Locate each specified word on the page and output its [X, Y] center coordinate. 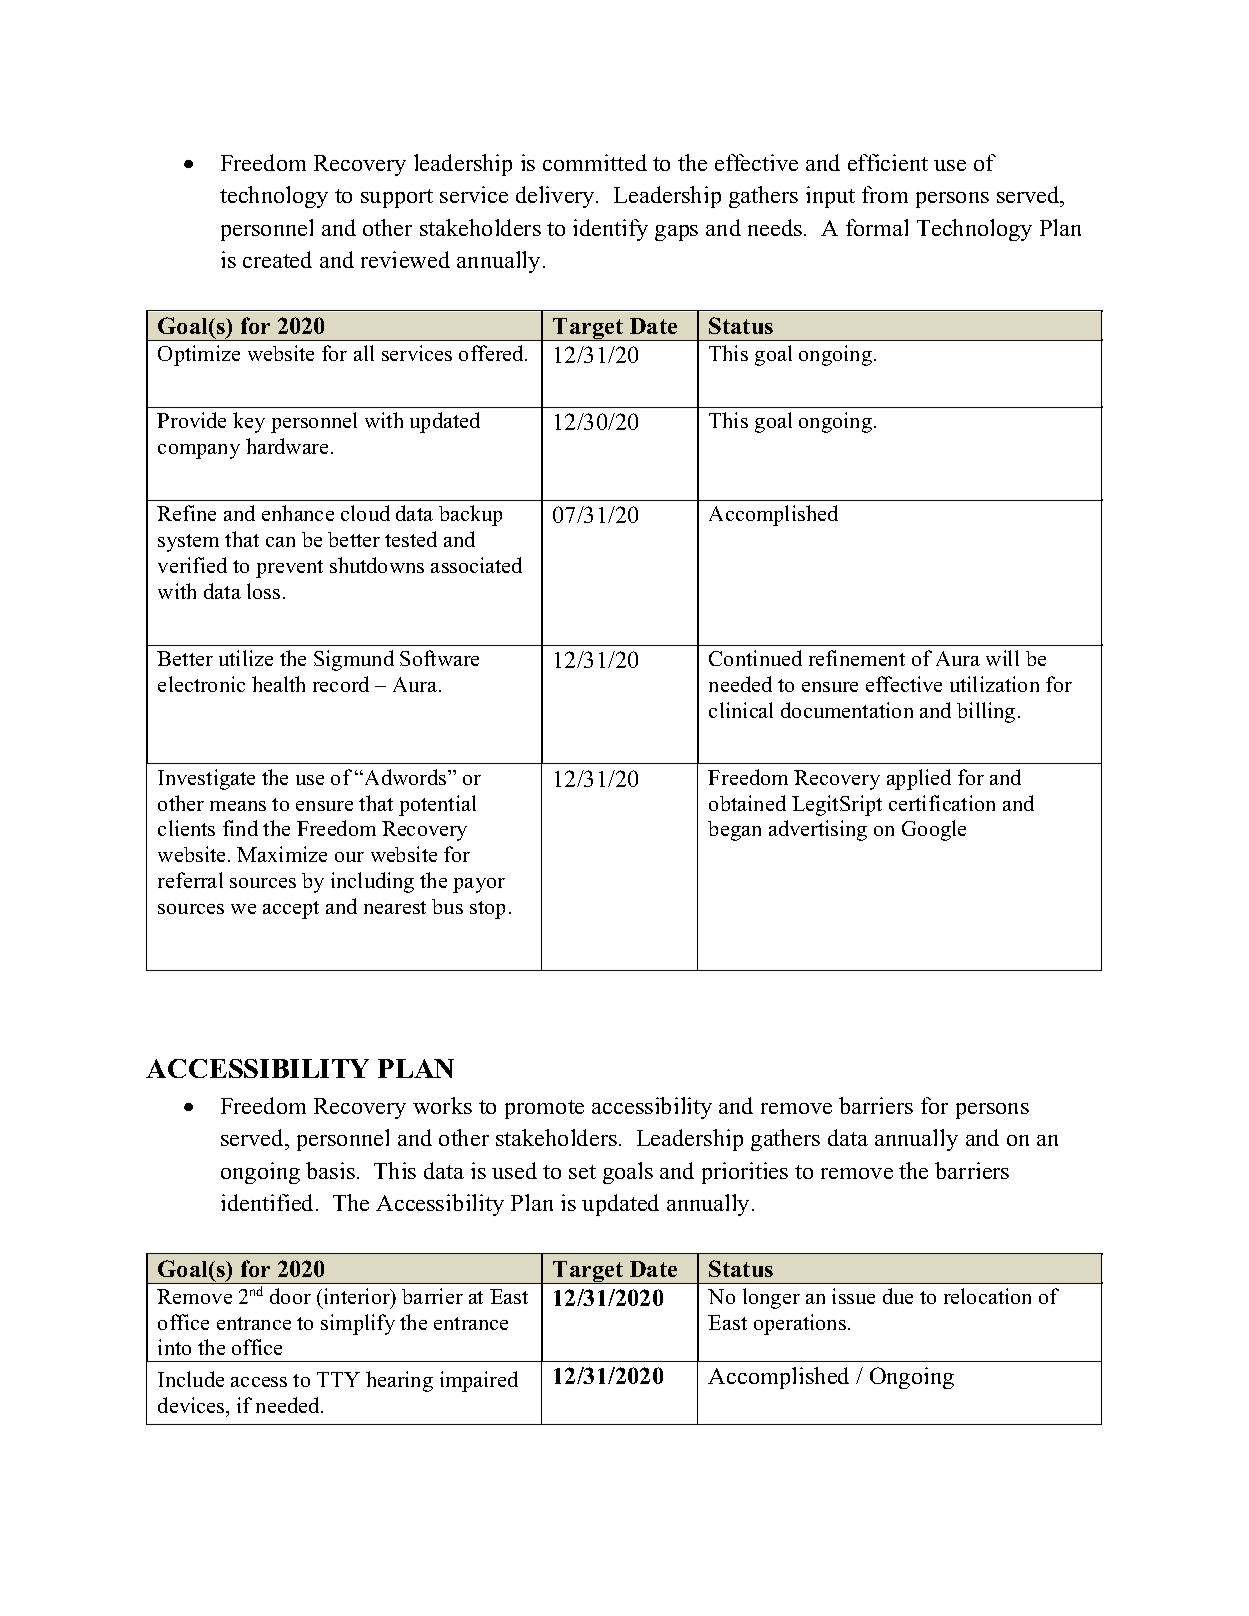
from [885, 194]
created [277, 259]
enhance [298, 513]
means [238, 806]
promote [544, 1109]
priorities [745, 1173]
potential [437, 805]
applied [919, 779]
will [1002, 658]
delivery [556, 197]
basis [330, 1170]
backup [470, 515]
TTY [338, 1379]
